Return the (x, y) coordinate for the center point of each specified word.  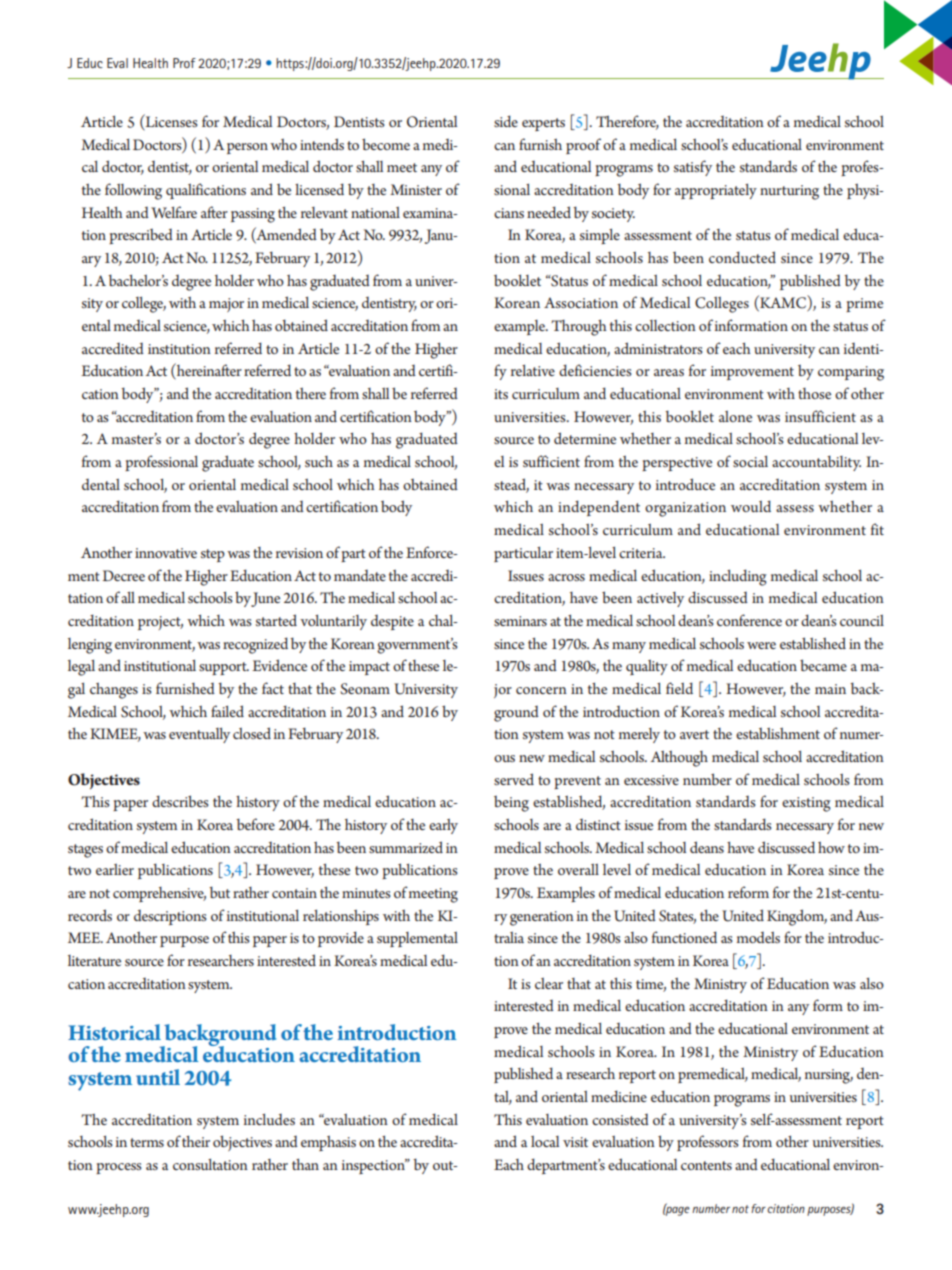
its (501, 394)
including (738, 577)
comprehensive (159, 894)
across (566, 577)
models (758, 937)
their (196, 1141)
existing (806, 804)
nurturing (789, 192)
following (133, 191)
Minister (416, 189)
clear (549, 983)
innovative (166, 553)
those (814, 393)
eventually (199, 735)
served (514, 779)
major (226, 305)
